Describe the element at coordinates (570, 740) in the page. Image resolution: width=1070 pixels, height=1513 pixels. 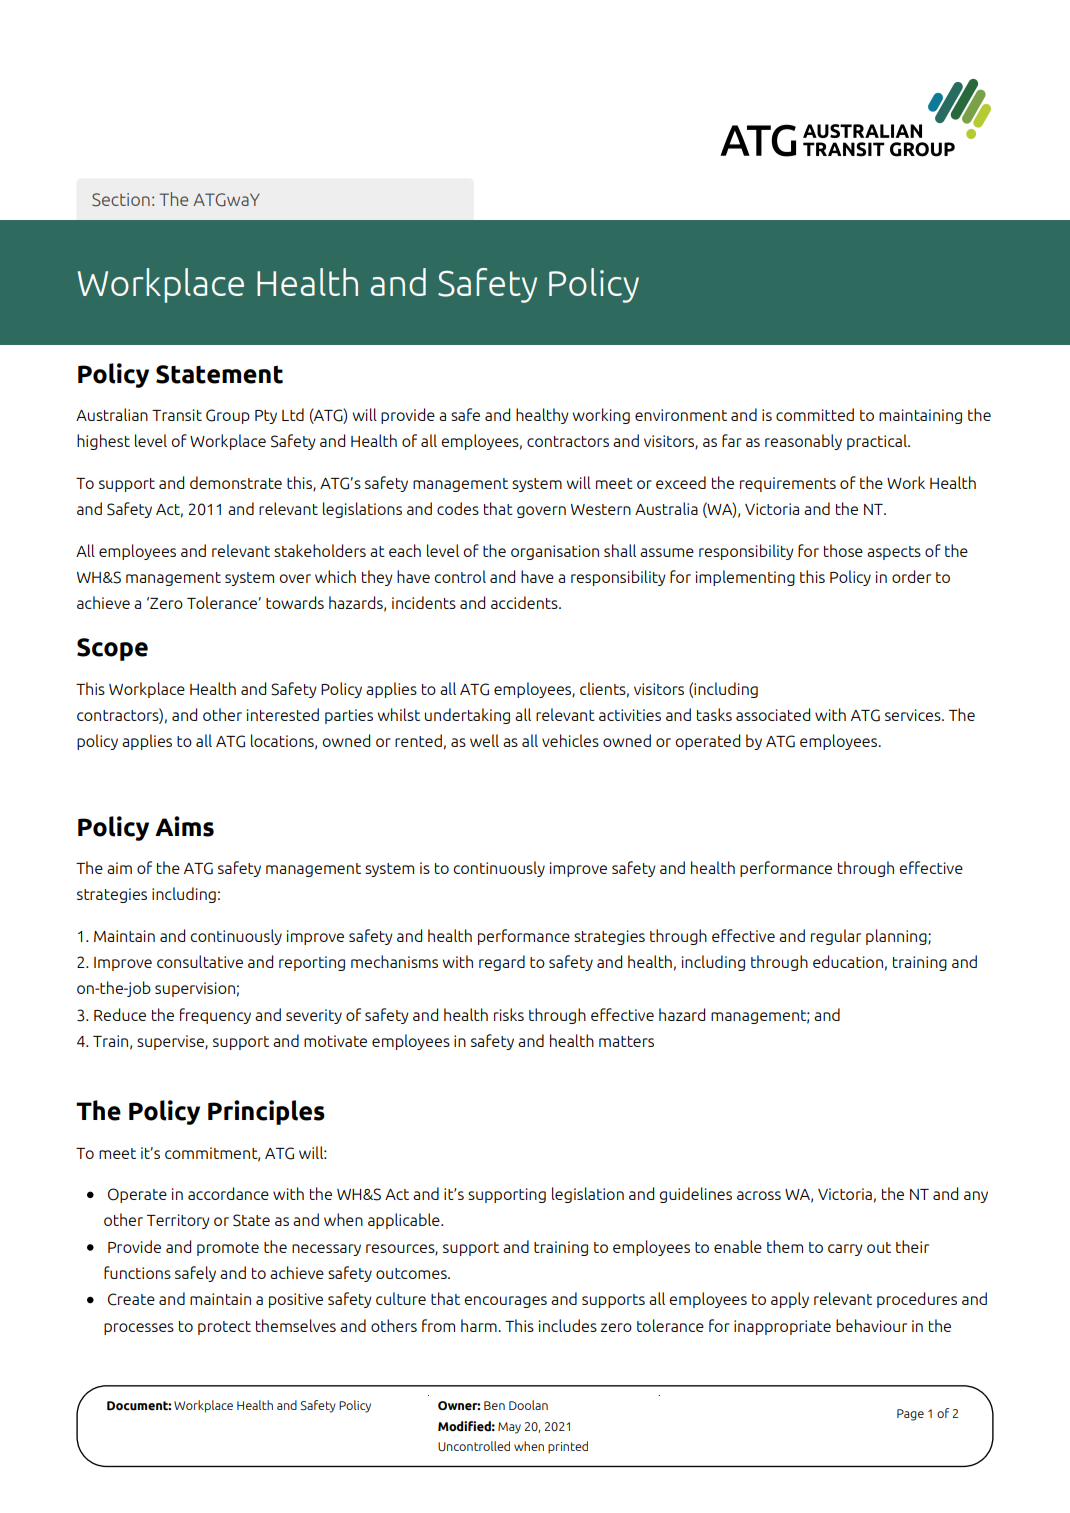
I see `vehicles` at that location.
